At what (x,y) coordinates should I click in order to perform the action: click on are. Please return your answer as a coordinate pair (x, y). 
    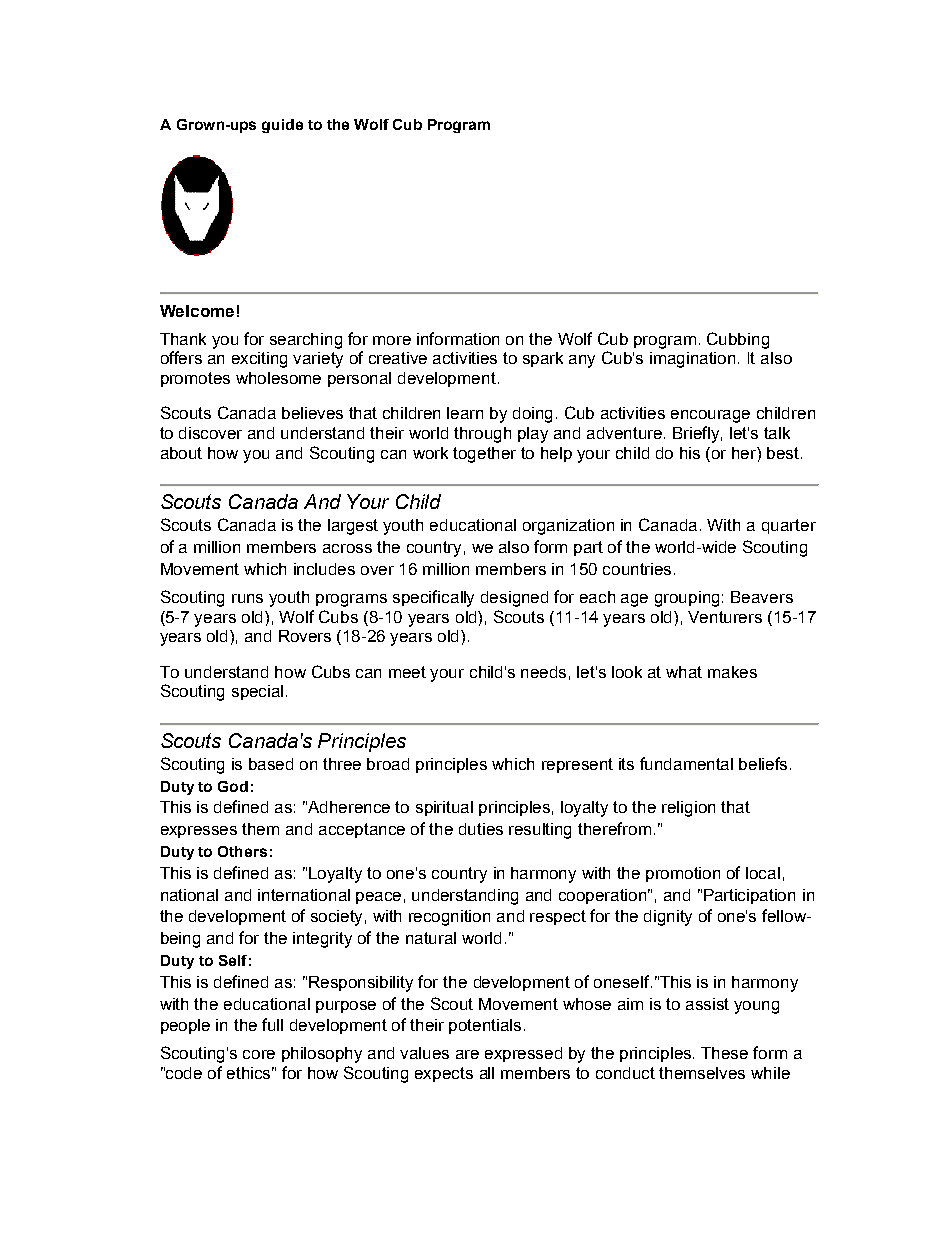
    Looking at the image, I should click on (467, 1054).
